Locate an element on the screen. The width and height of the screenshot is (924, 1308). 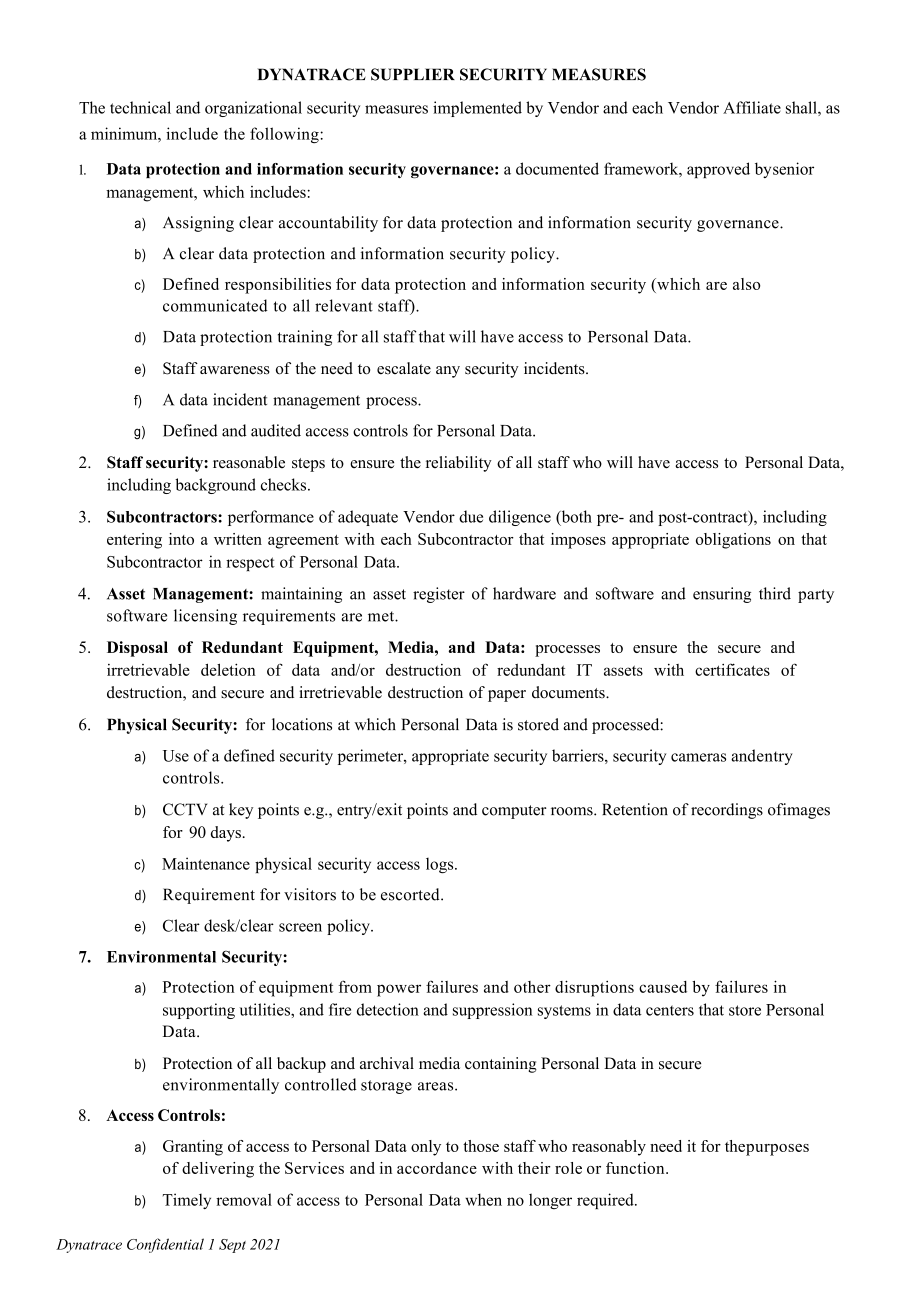
removal is located at coordinates (244, 1199).
